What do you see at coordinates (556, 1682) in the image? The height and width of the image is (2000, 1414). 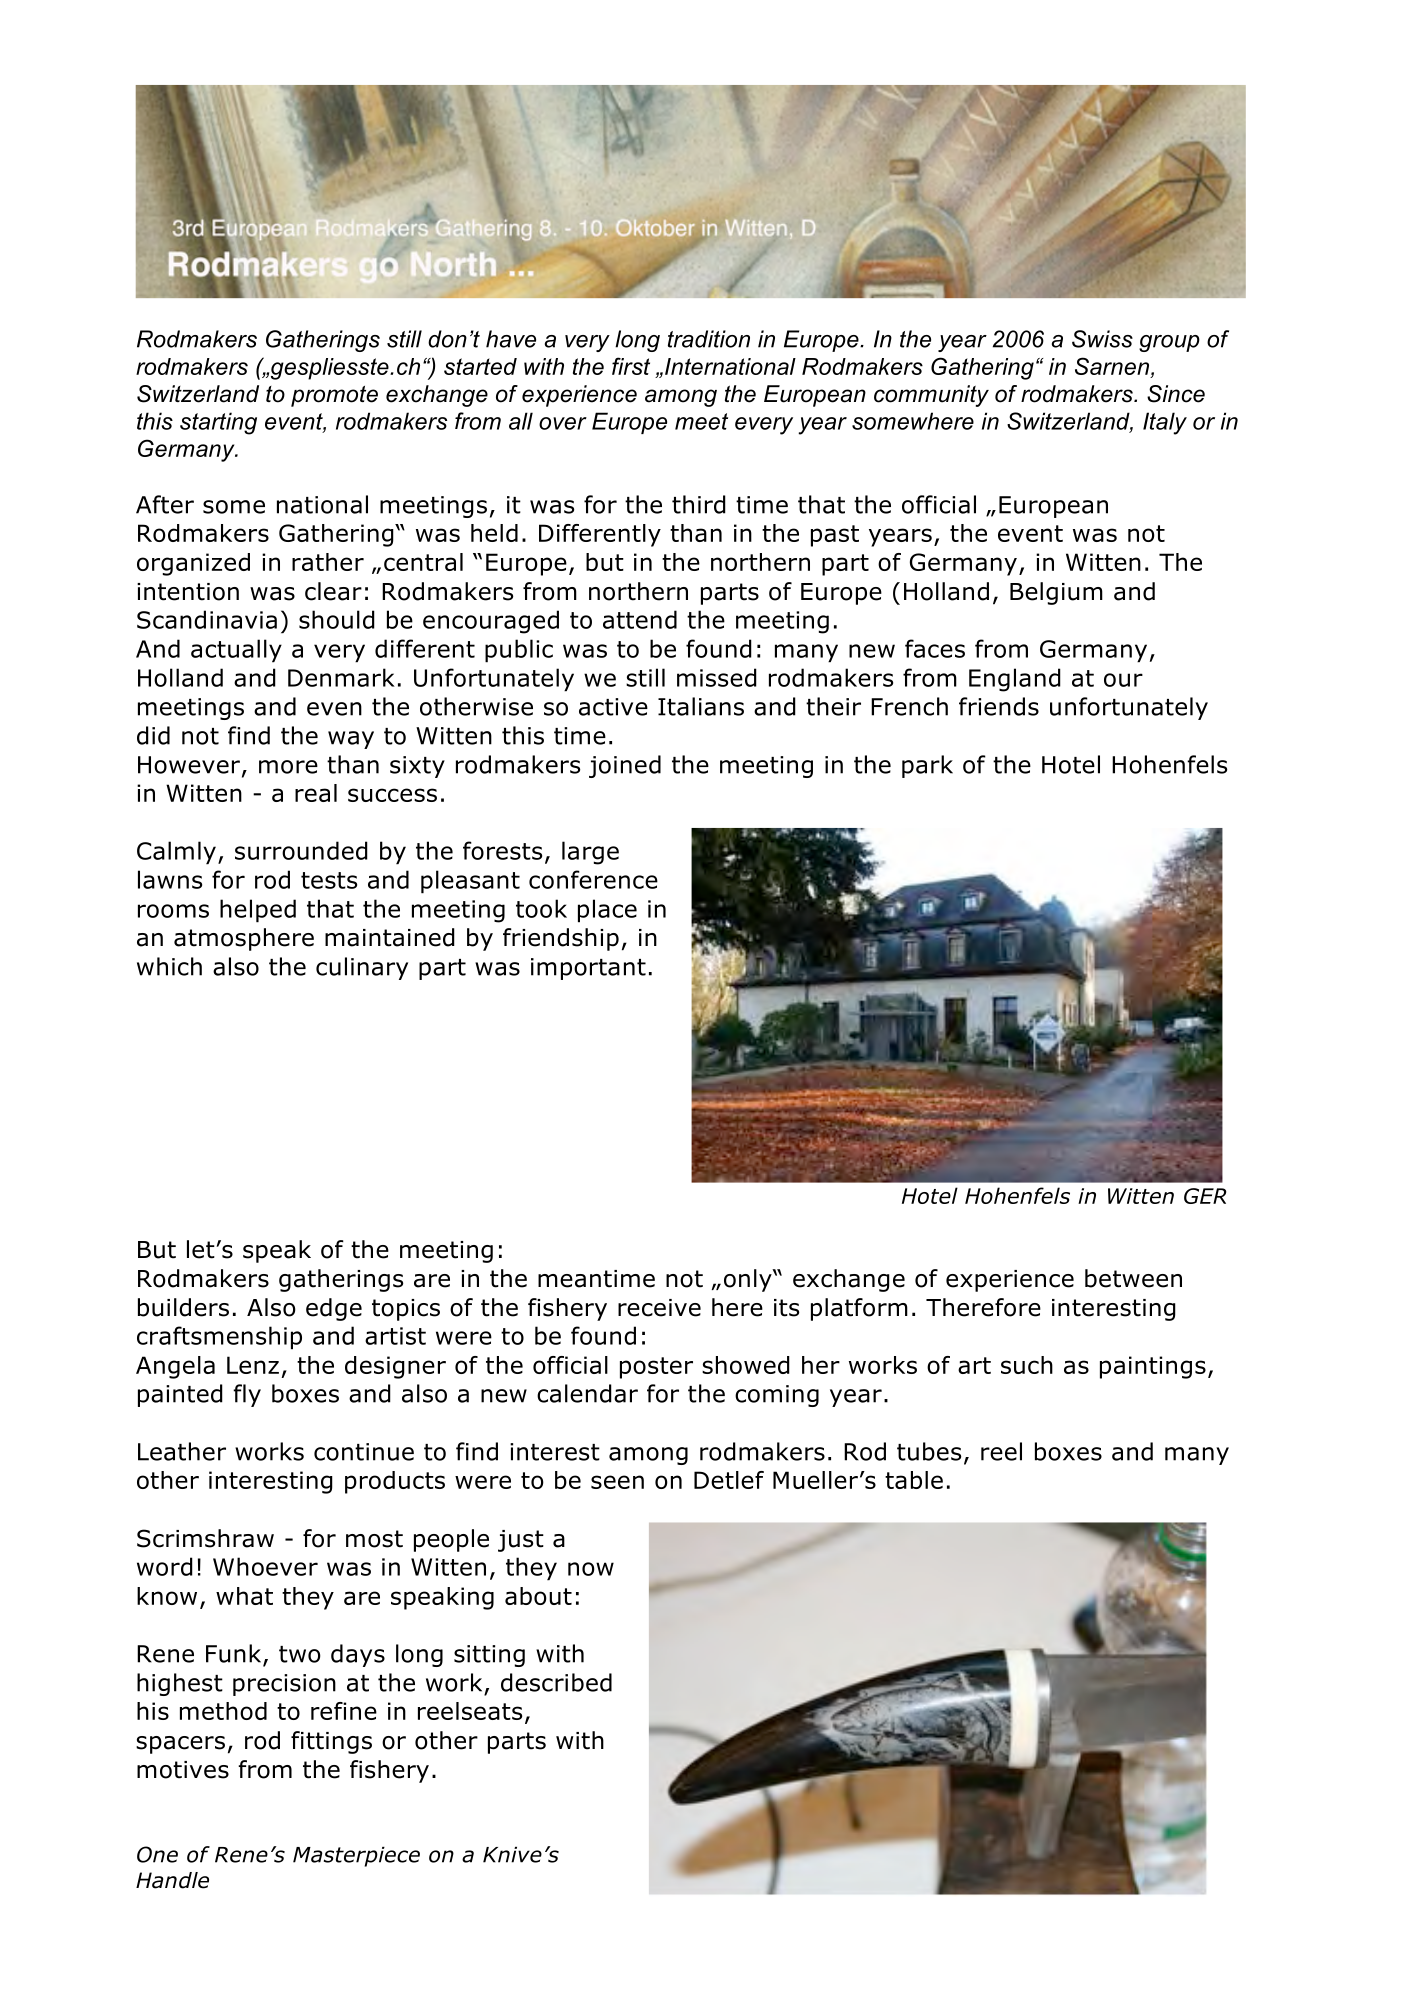 I see `described` at bounding box center [556, 1682].
